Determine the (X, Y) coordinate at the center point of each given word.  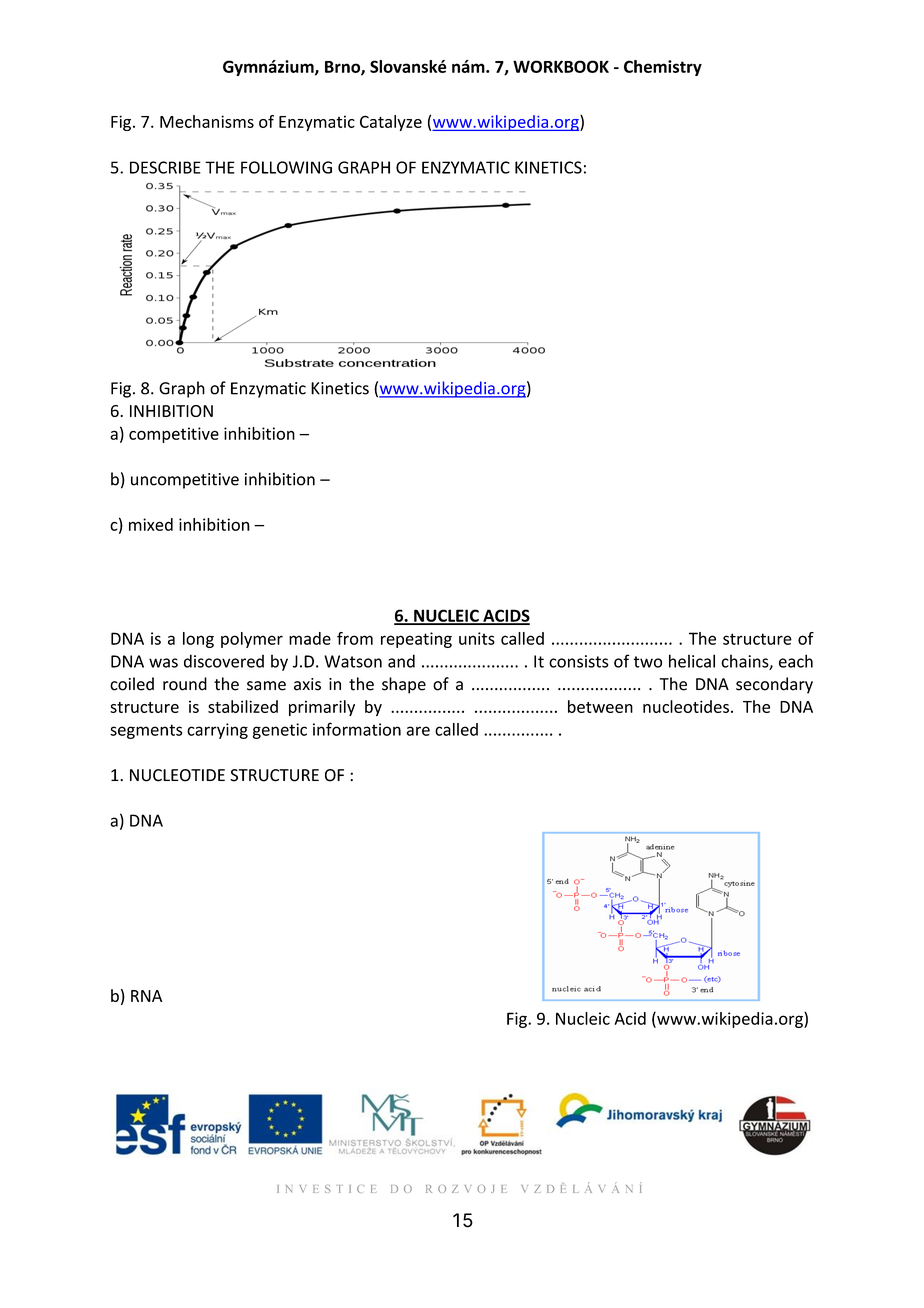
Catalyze (391, 123)
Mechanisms (207, 121)
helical (692, 661)
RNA (146, 996)
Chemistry (663, 68)
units (477, 638)
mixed (151, 524)
